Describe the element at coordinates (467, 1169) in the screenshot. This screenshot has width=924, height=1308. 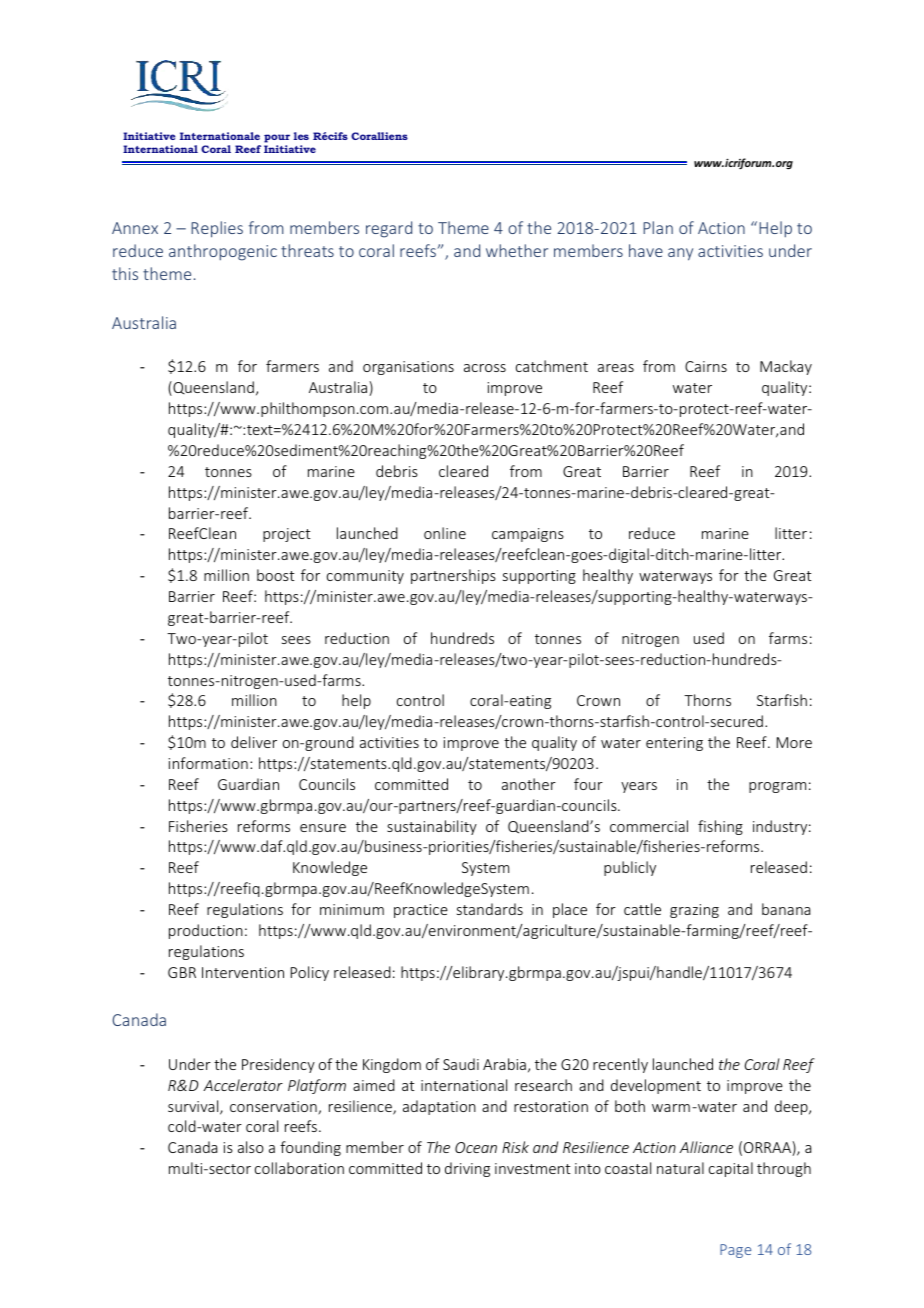
I see `driving` at that location.
